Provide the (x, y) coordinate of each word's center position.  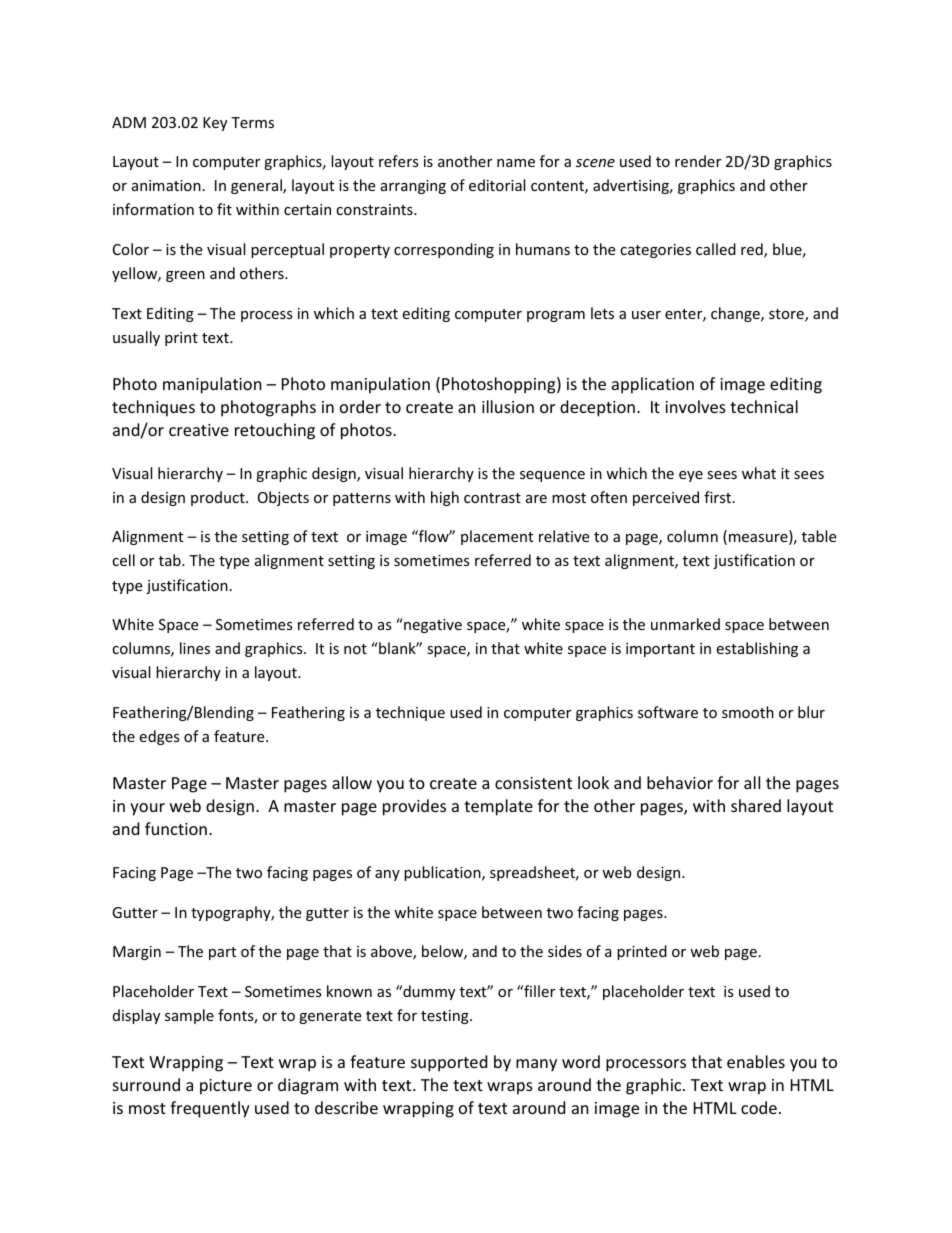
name (516, 163)
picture (226, 1087)
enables (756, 1061)
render (698, 161)
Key (215, 124)
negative (432, 625)
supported (449, 1063)
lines (195, 648)
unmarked (685, 624)
